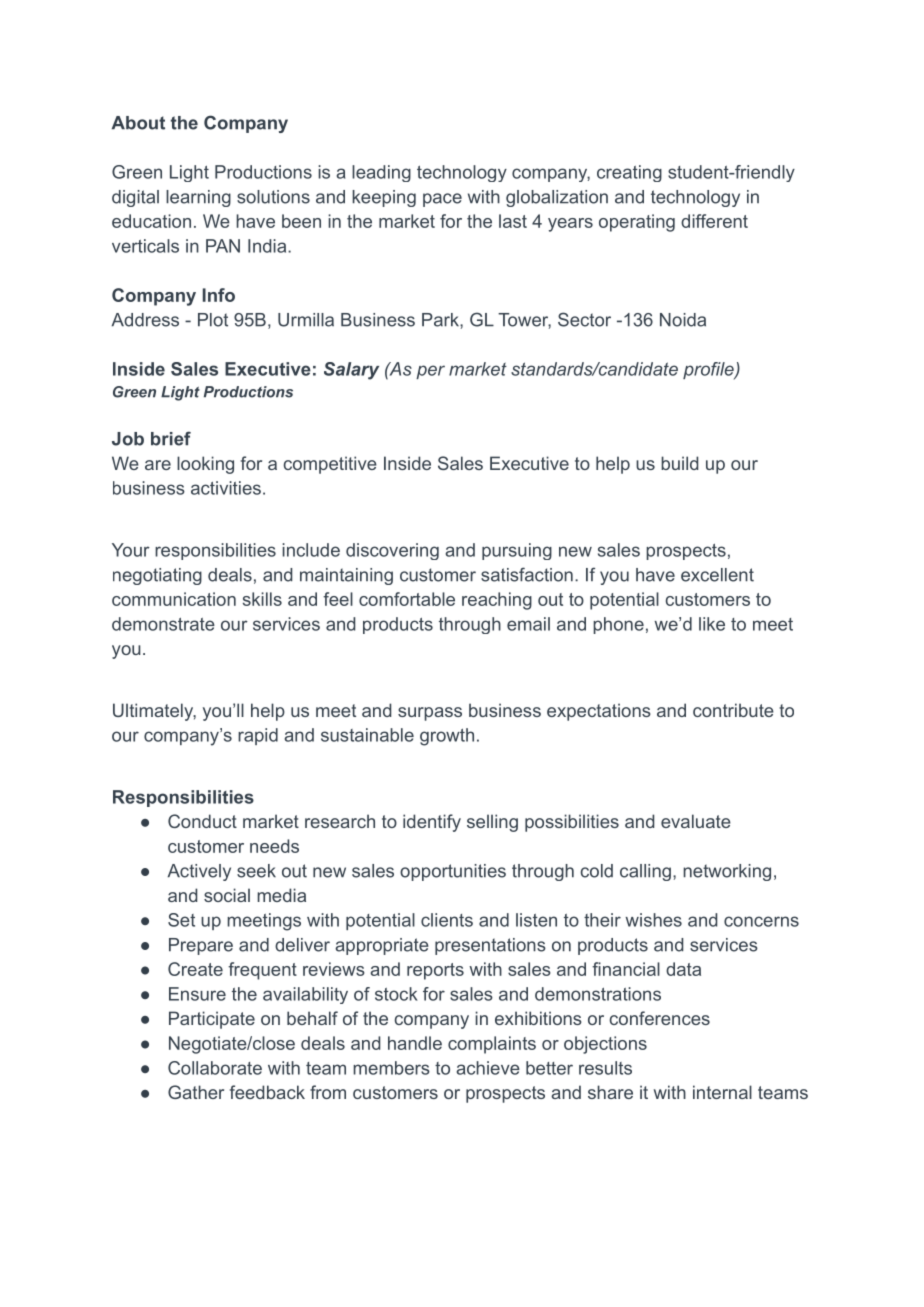  I want to click on identify, so click(432, 823).
